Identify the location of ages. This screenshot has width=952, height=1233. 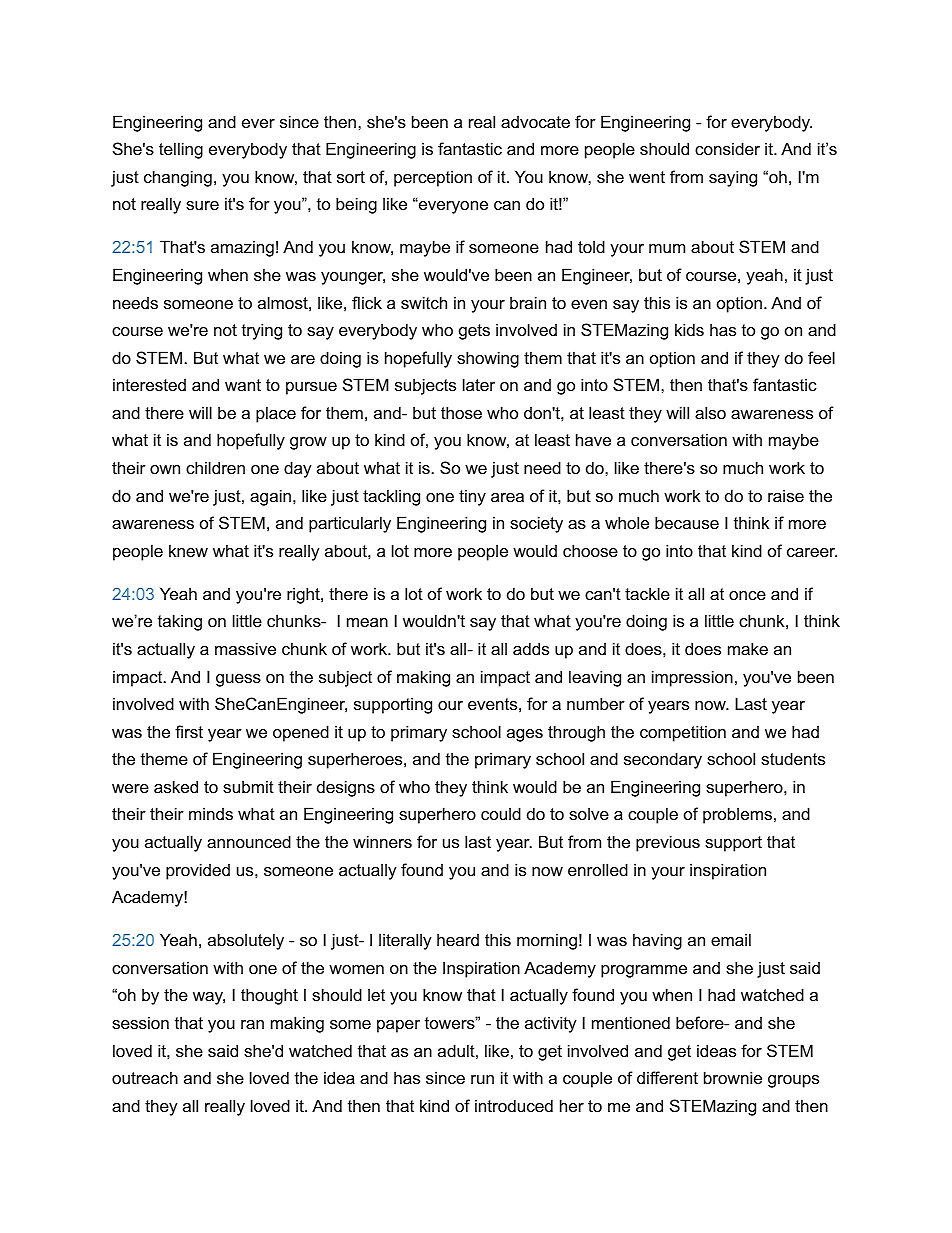
(525, 735).
